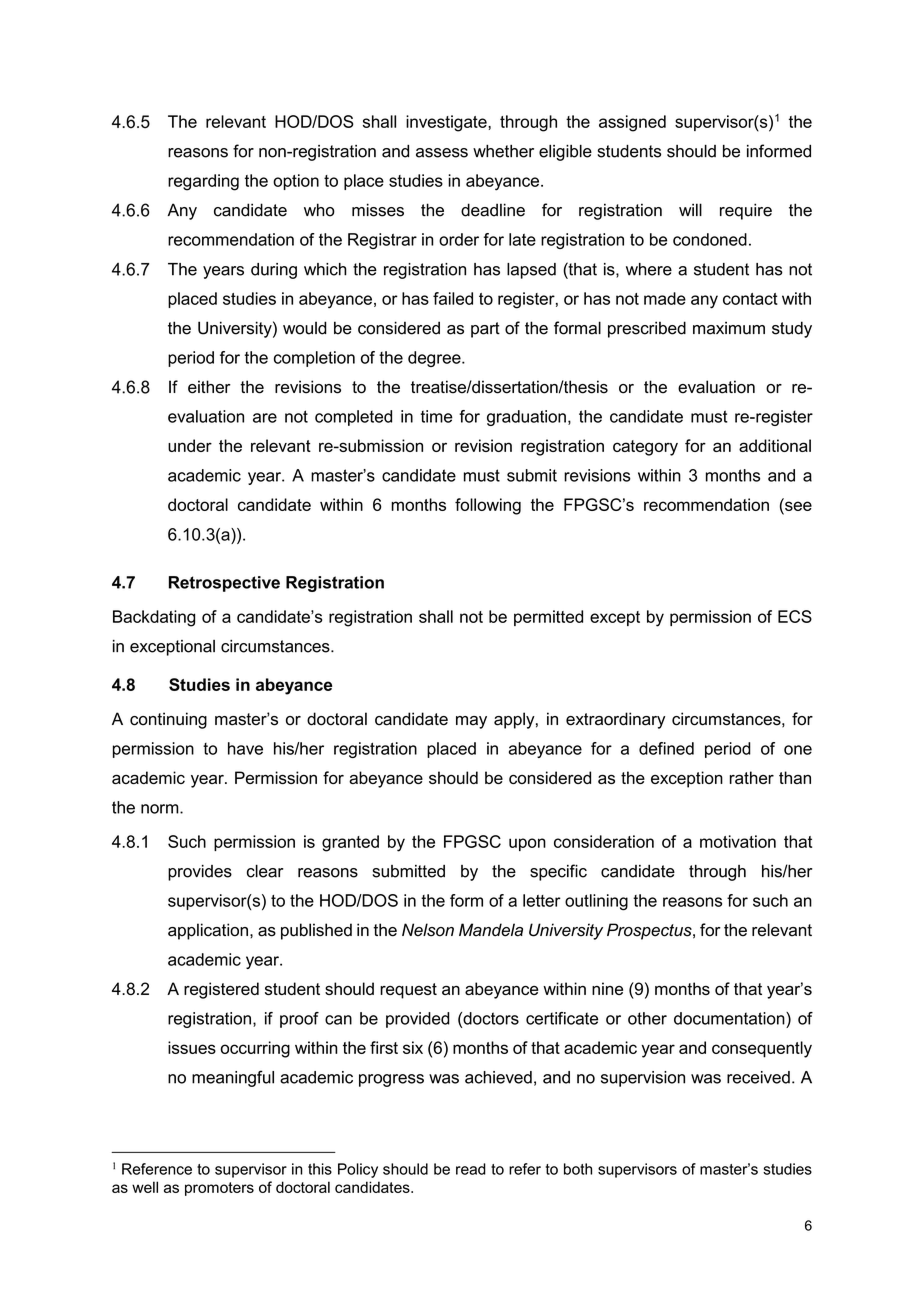  What do you see at coordinates (690, 209) in the document?
I see `will` at bounding box center [690, 209].
